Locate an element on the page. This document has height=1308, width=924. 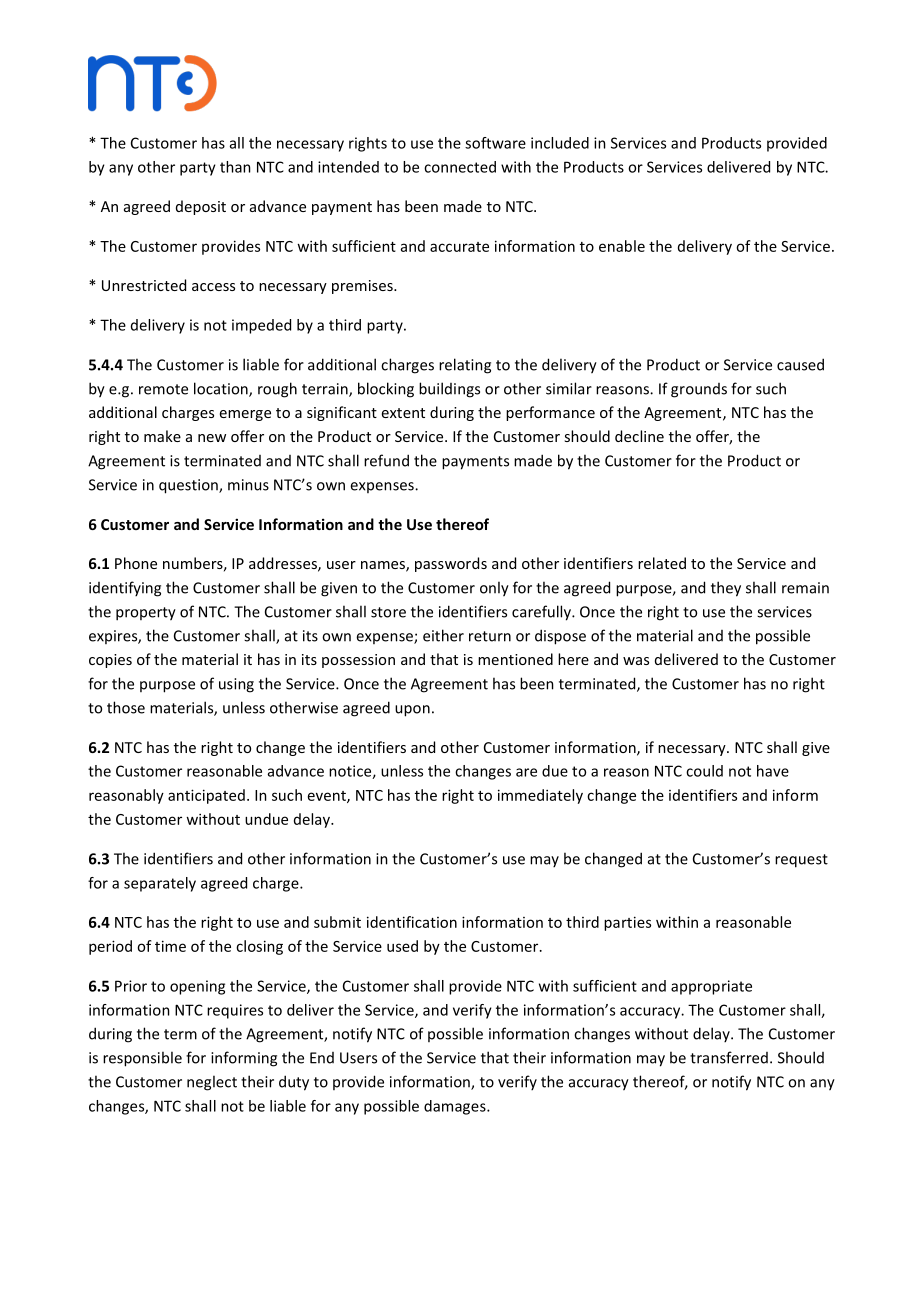
neglect is located at coordinates (212, 1083).
